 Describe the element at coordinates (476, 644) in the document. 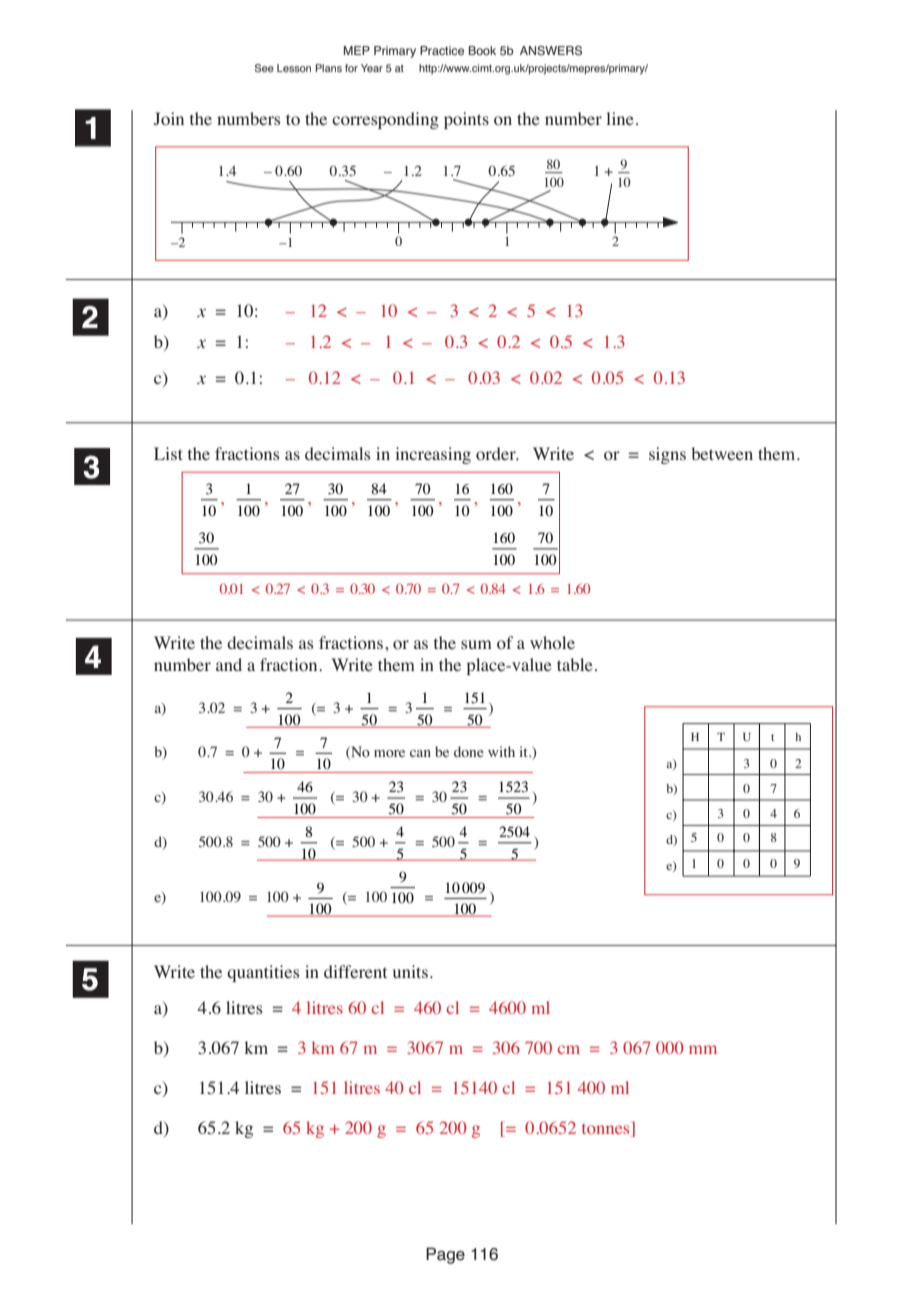

I see `sum` at that location.
